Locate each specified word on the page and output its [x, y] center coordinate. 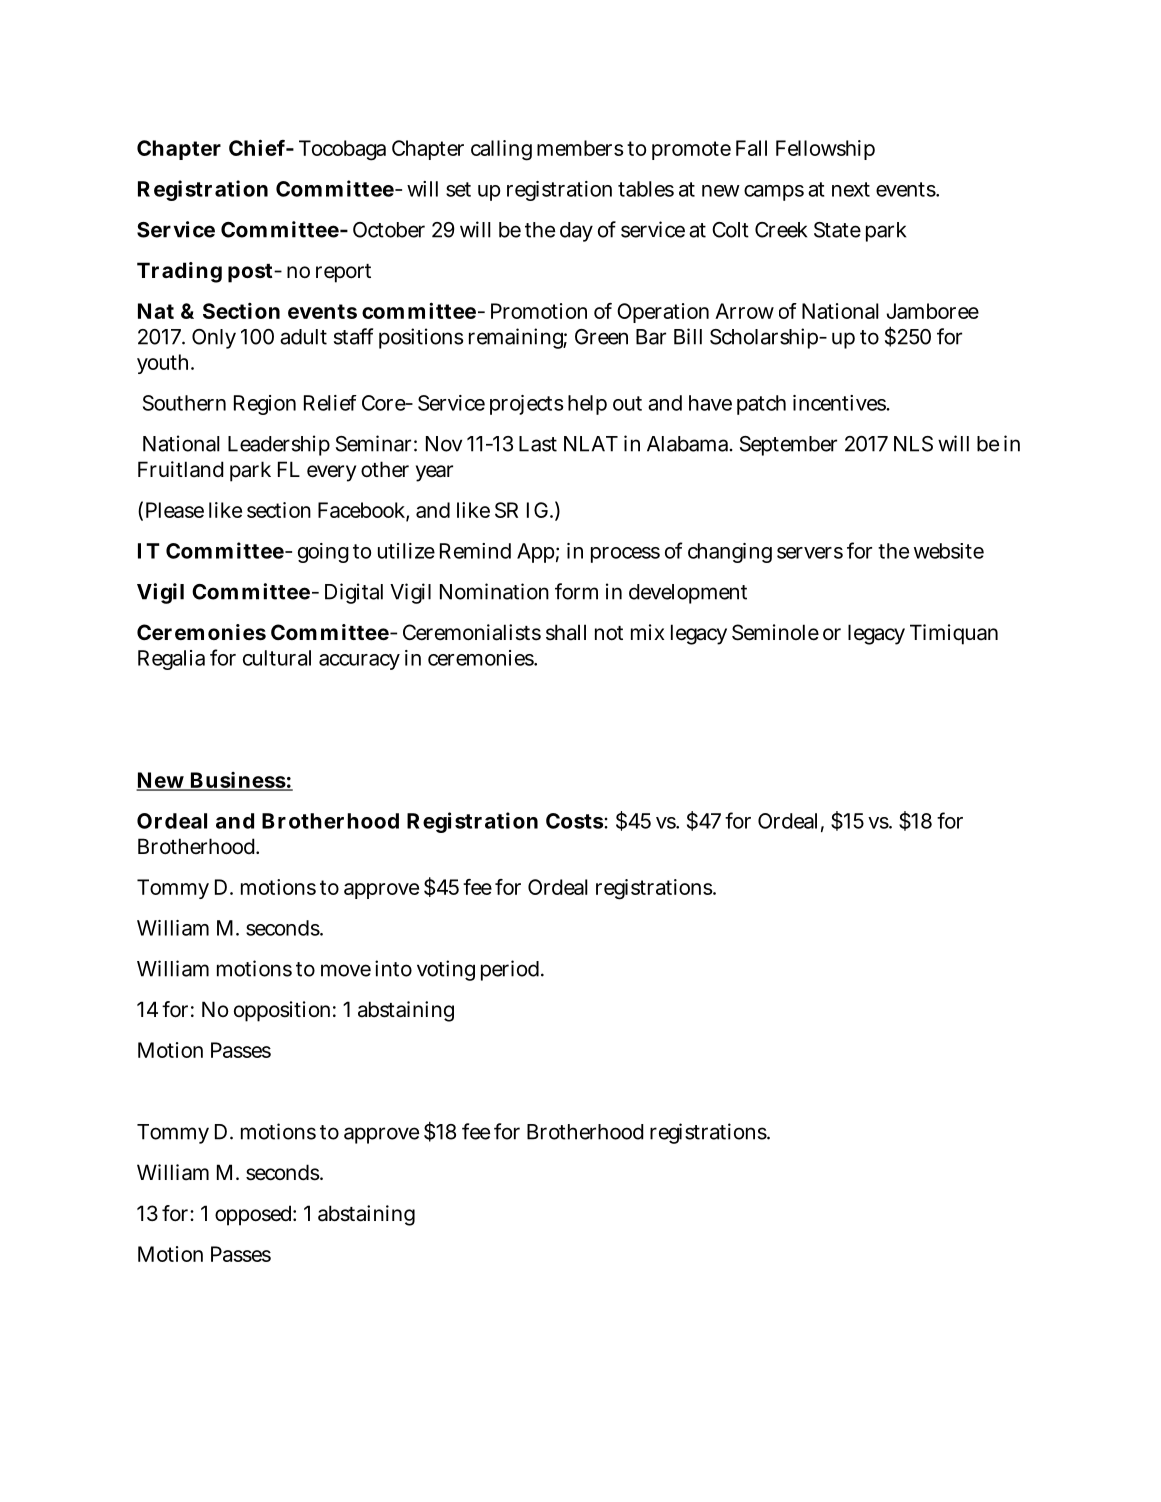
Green [601, 337]
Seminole [775, 632]
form [576, 591]
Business [237, 781]
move [346, 970]
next [851, 189]
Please [175, 510]
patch [761, 405]
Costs [575, 821]
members [580, 148]
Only [214, 339]
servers [810, 553]
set [458, 189]
